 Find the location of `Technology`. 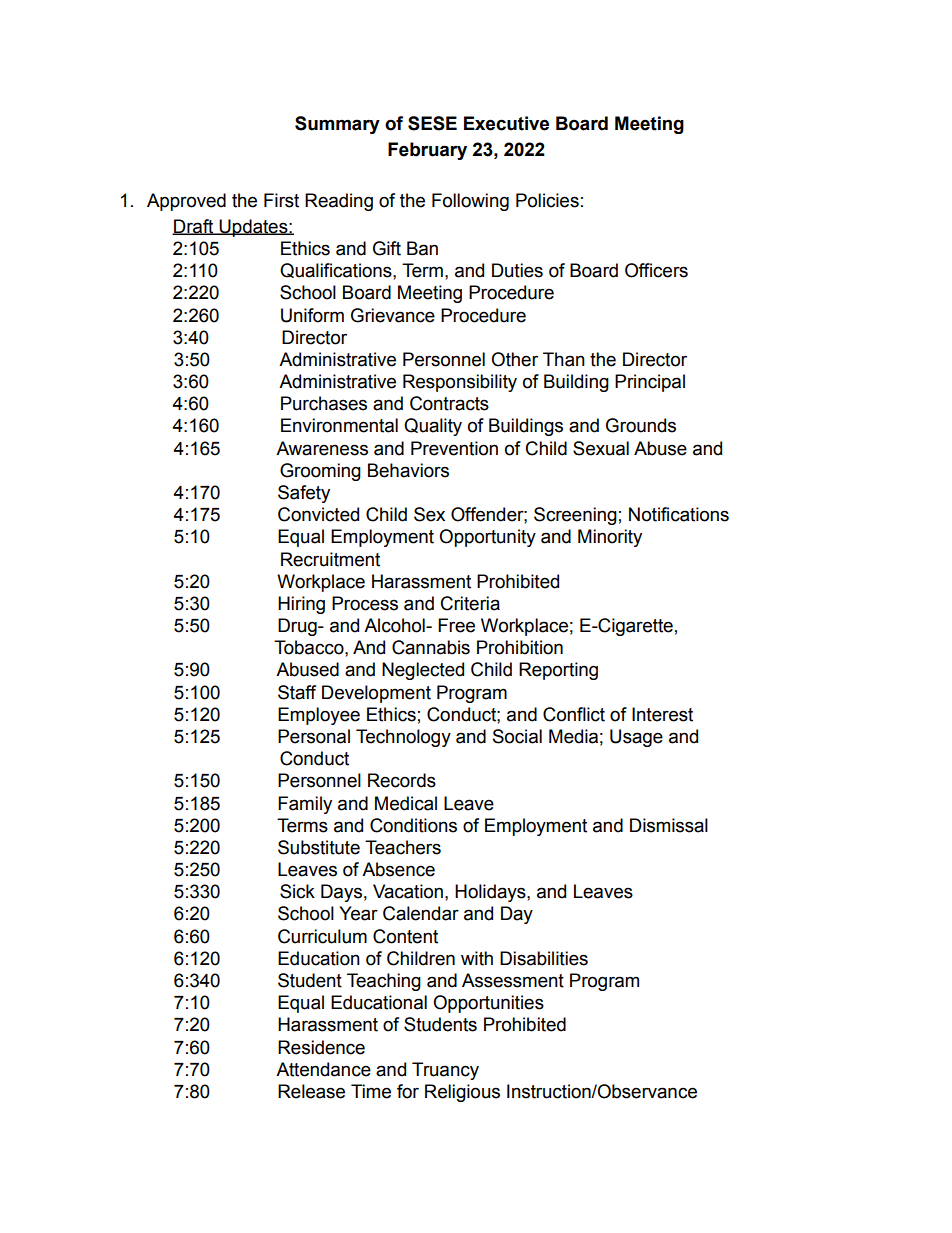

Technology is located at coordinates (403, 738).
